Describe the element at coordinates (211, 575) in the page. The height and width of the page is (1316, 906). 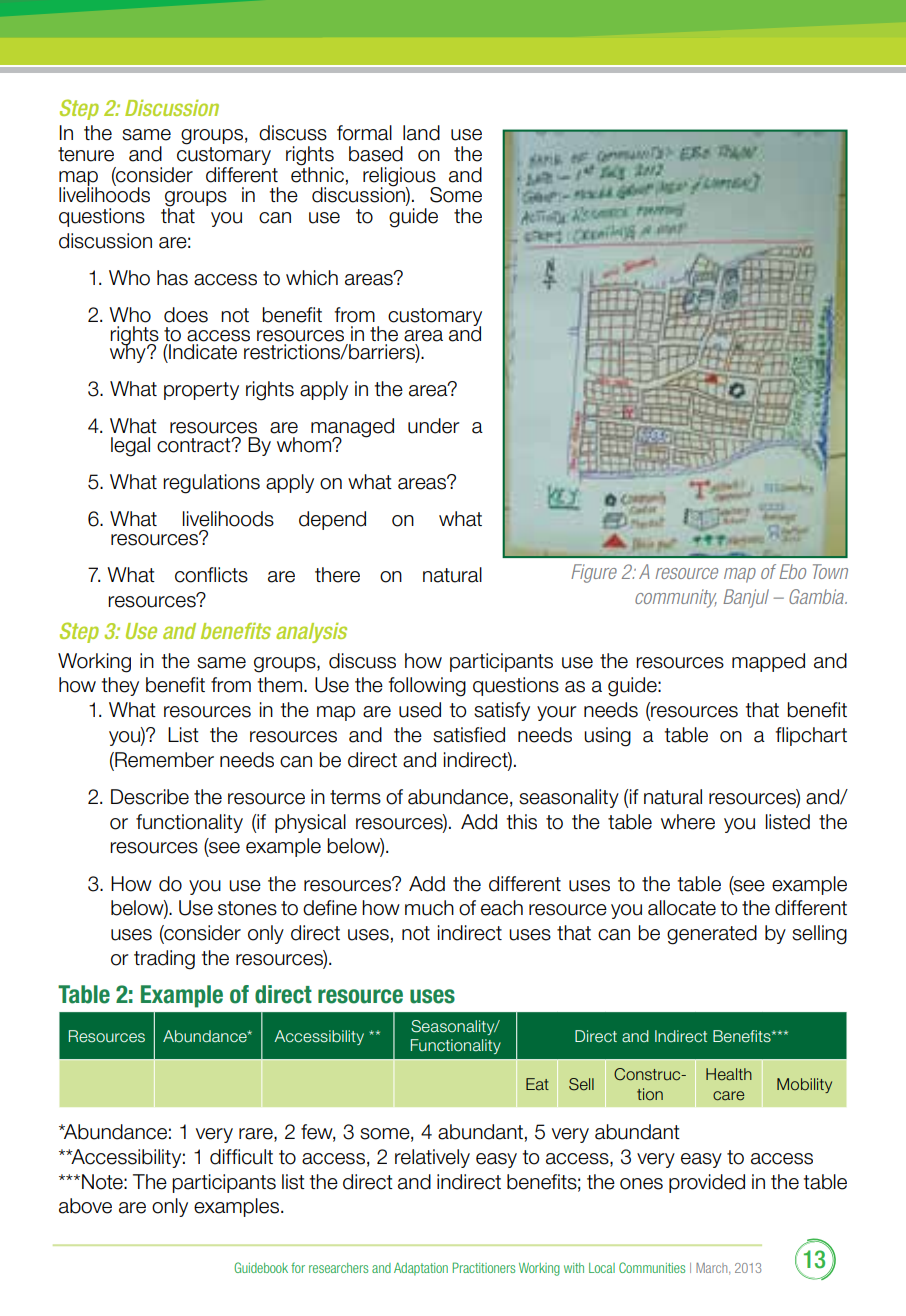
I see `conflicts` at that location.
